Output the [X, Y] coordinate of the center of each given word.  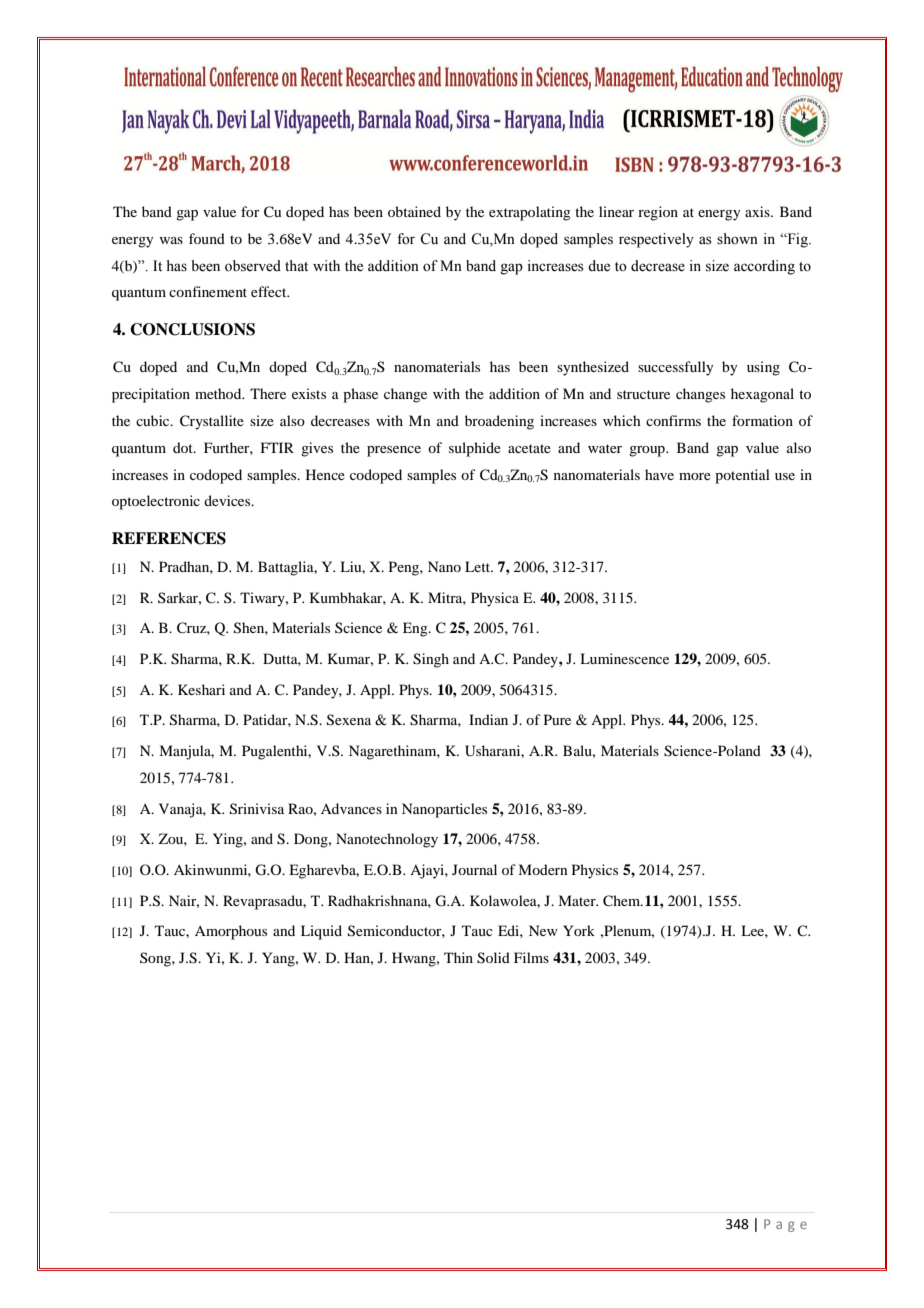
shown [737, 239]
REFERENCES [169, 538]
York [579, 930]
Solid [493, 958]
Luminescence [624, 658]
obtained [414, 211]
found [207, 238]
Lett [479, 566]
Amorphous [231, 932]
